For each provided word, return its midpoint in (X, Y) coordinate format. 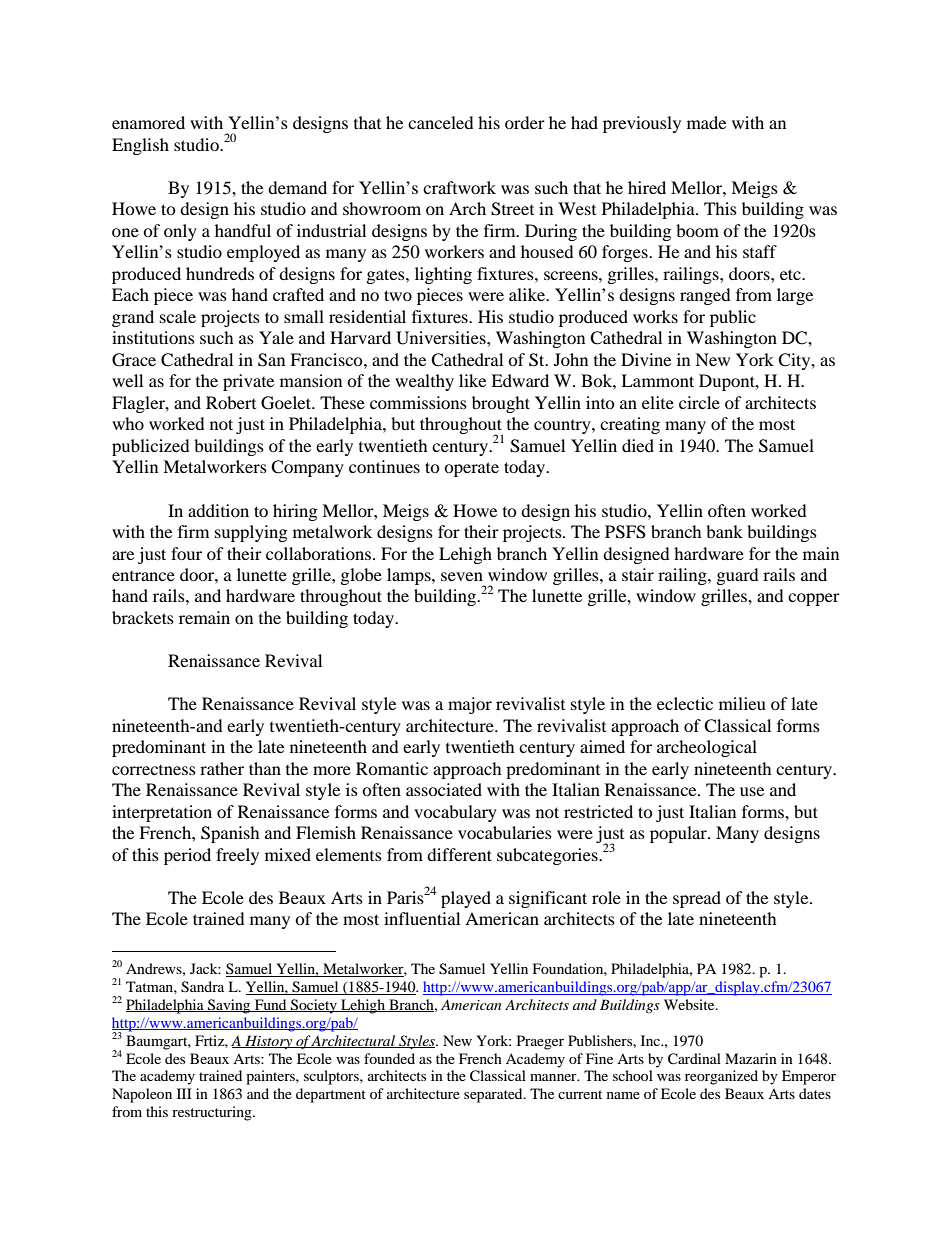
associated (444, 789)
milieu (742, 703)
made (706, 122)
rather (222, 768)
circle (699, 402)
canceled (441, 122)
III (184, 1093)
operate (471, 469)
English (140, 146)
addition (218, 510)
